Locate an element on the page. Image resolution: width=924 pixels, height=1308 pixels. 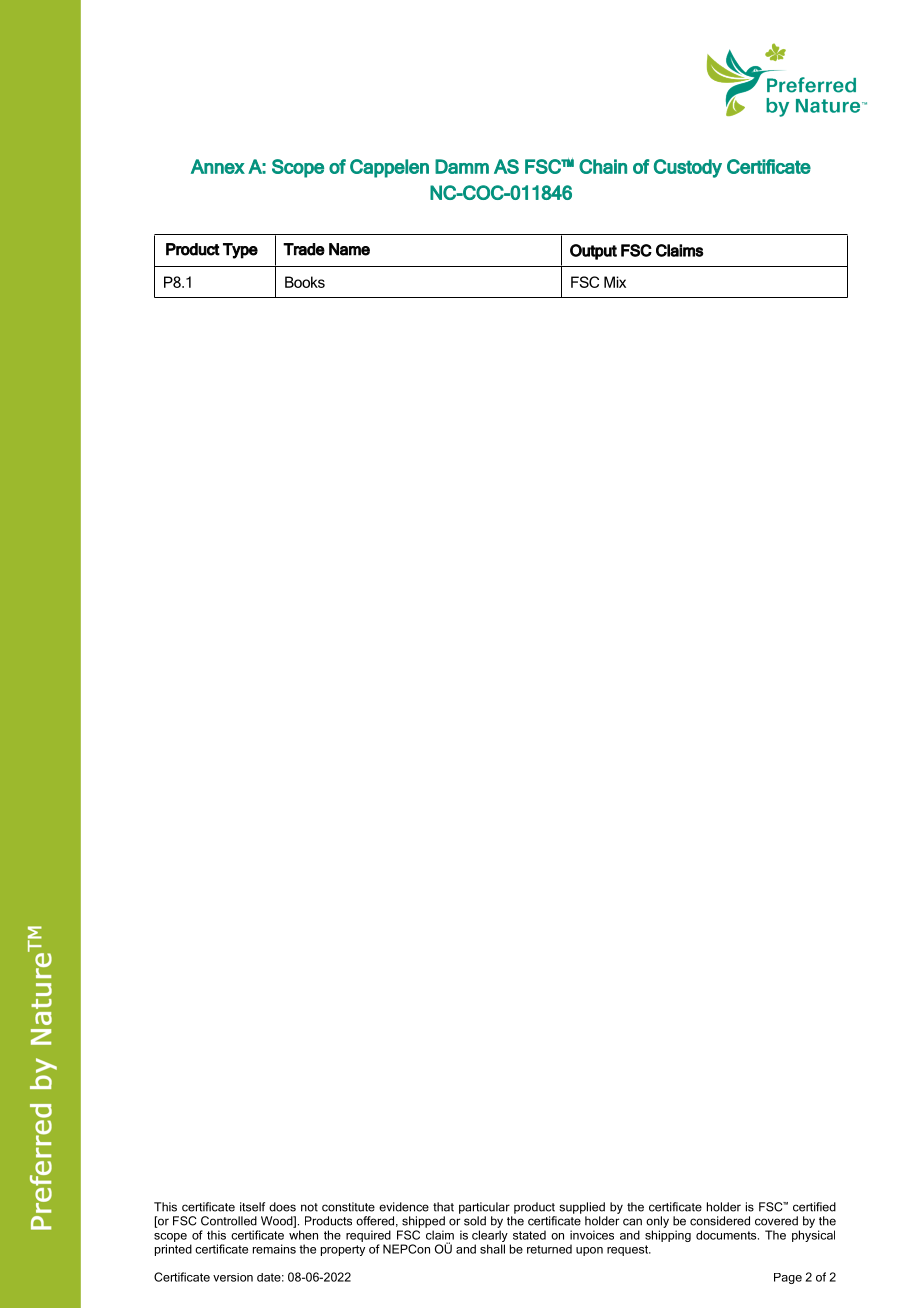
Books is located at coordinates (305, 282).
